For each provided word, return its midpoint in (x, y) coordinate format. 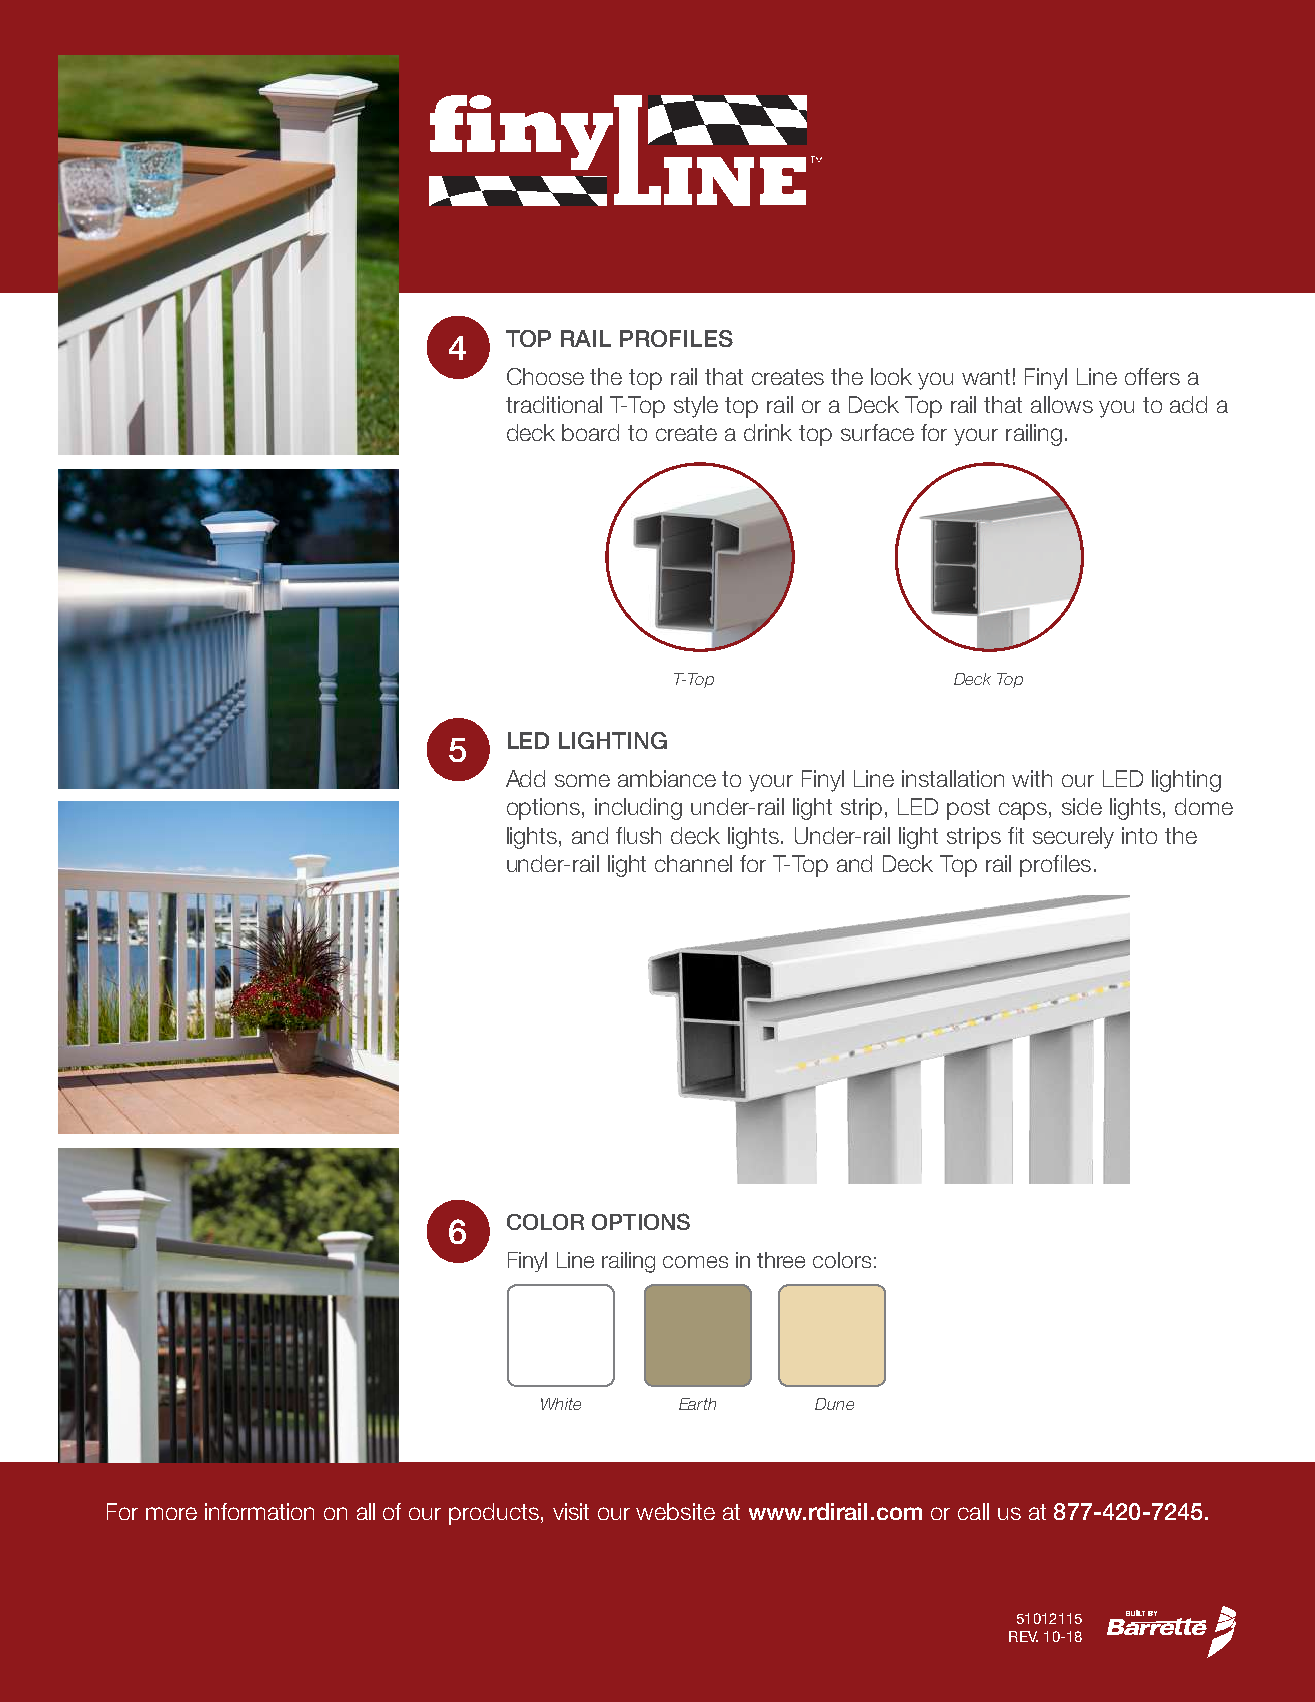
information (259, 1511)
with (1032, 778)
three (781, 1260)
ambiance (667, 778)
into (1139, 835)
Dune (834, 1404)
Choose (545, 376)
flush (638, 835)
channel (693, 863)
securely (1073, 838)
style (696, 407)
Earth (697, 1404)
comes (695, 1262)
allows (1062, 404)
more (171, 1513)
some (582, 780)
